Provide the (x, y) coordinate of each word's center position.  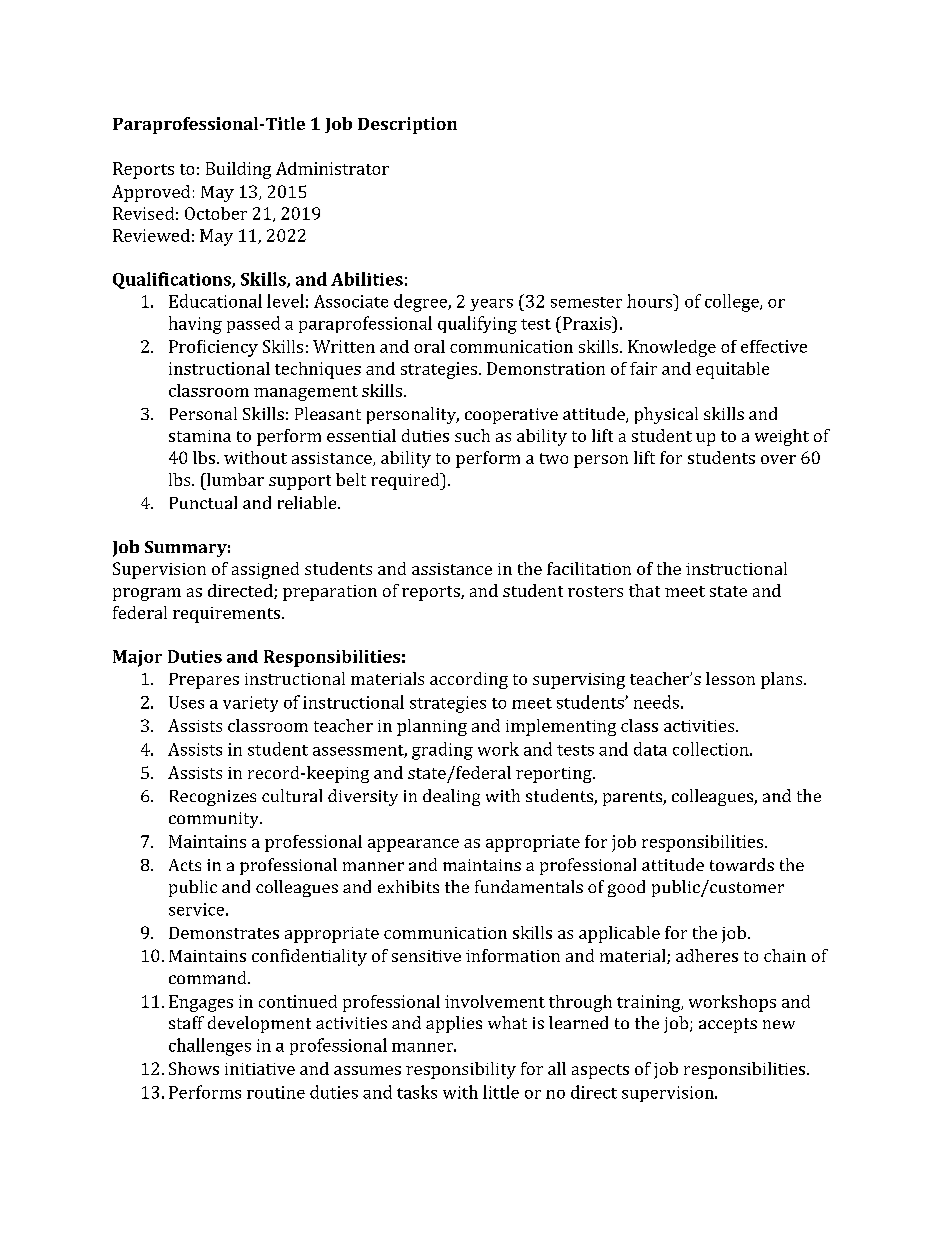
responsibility (461, 1070)
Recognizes (213, 798)
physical (666, 415)
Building (238, 170)
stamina (200, 436)
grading (442, 751)
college (733, 303)
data (650, 749)
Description (407, 125)
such (472, 435)
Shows (194, 1068)
